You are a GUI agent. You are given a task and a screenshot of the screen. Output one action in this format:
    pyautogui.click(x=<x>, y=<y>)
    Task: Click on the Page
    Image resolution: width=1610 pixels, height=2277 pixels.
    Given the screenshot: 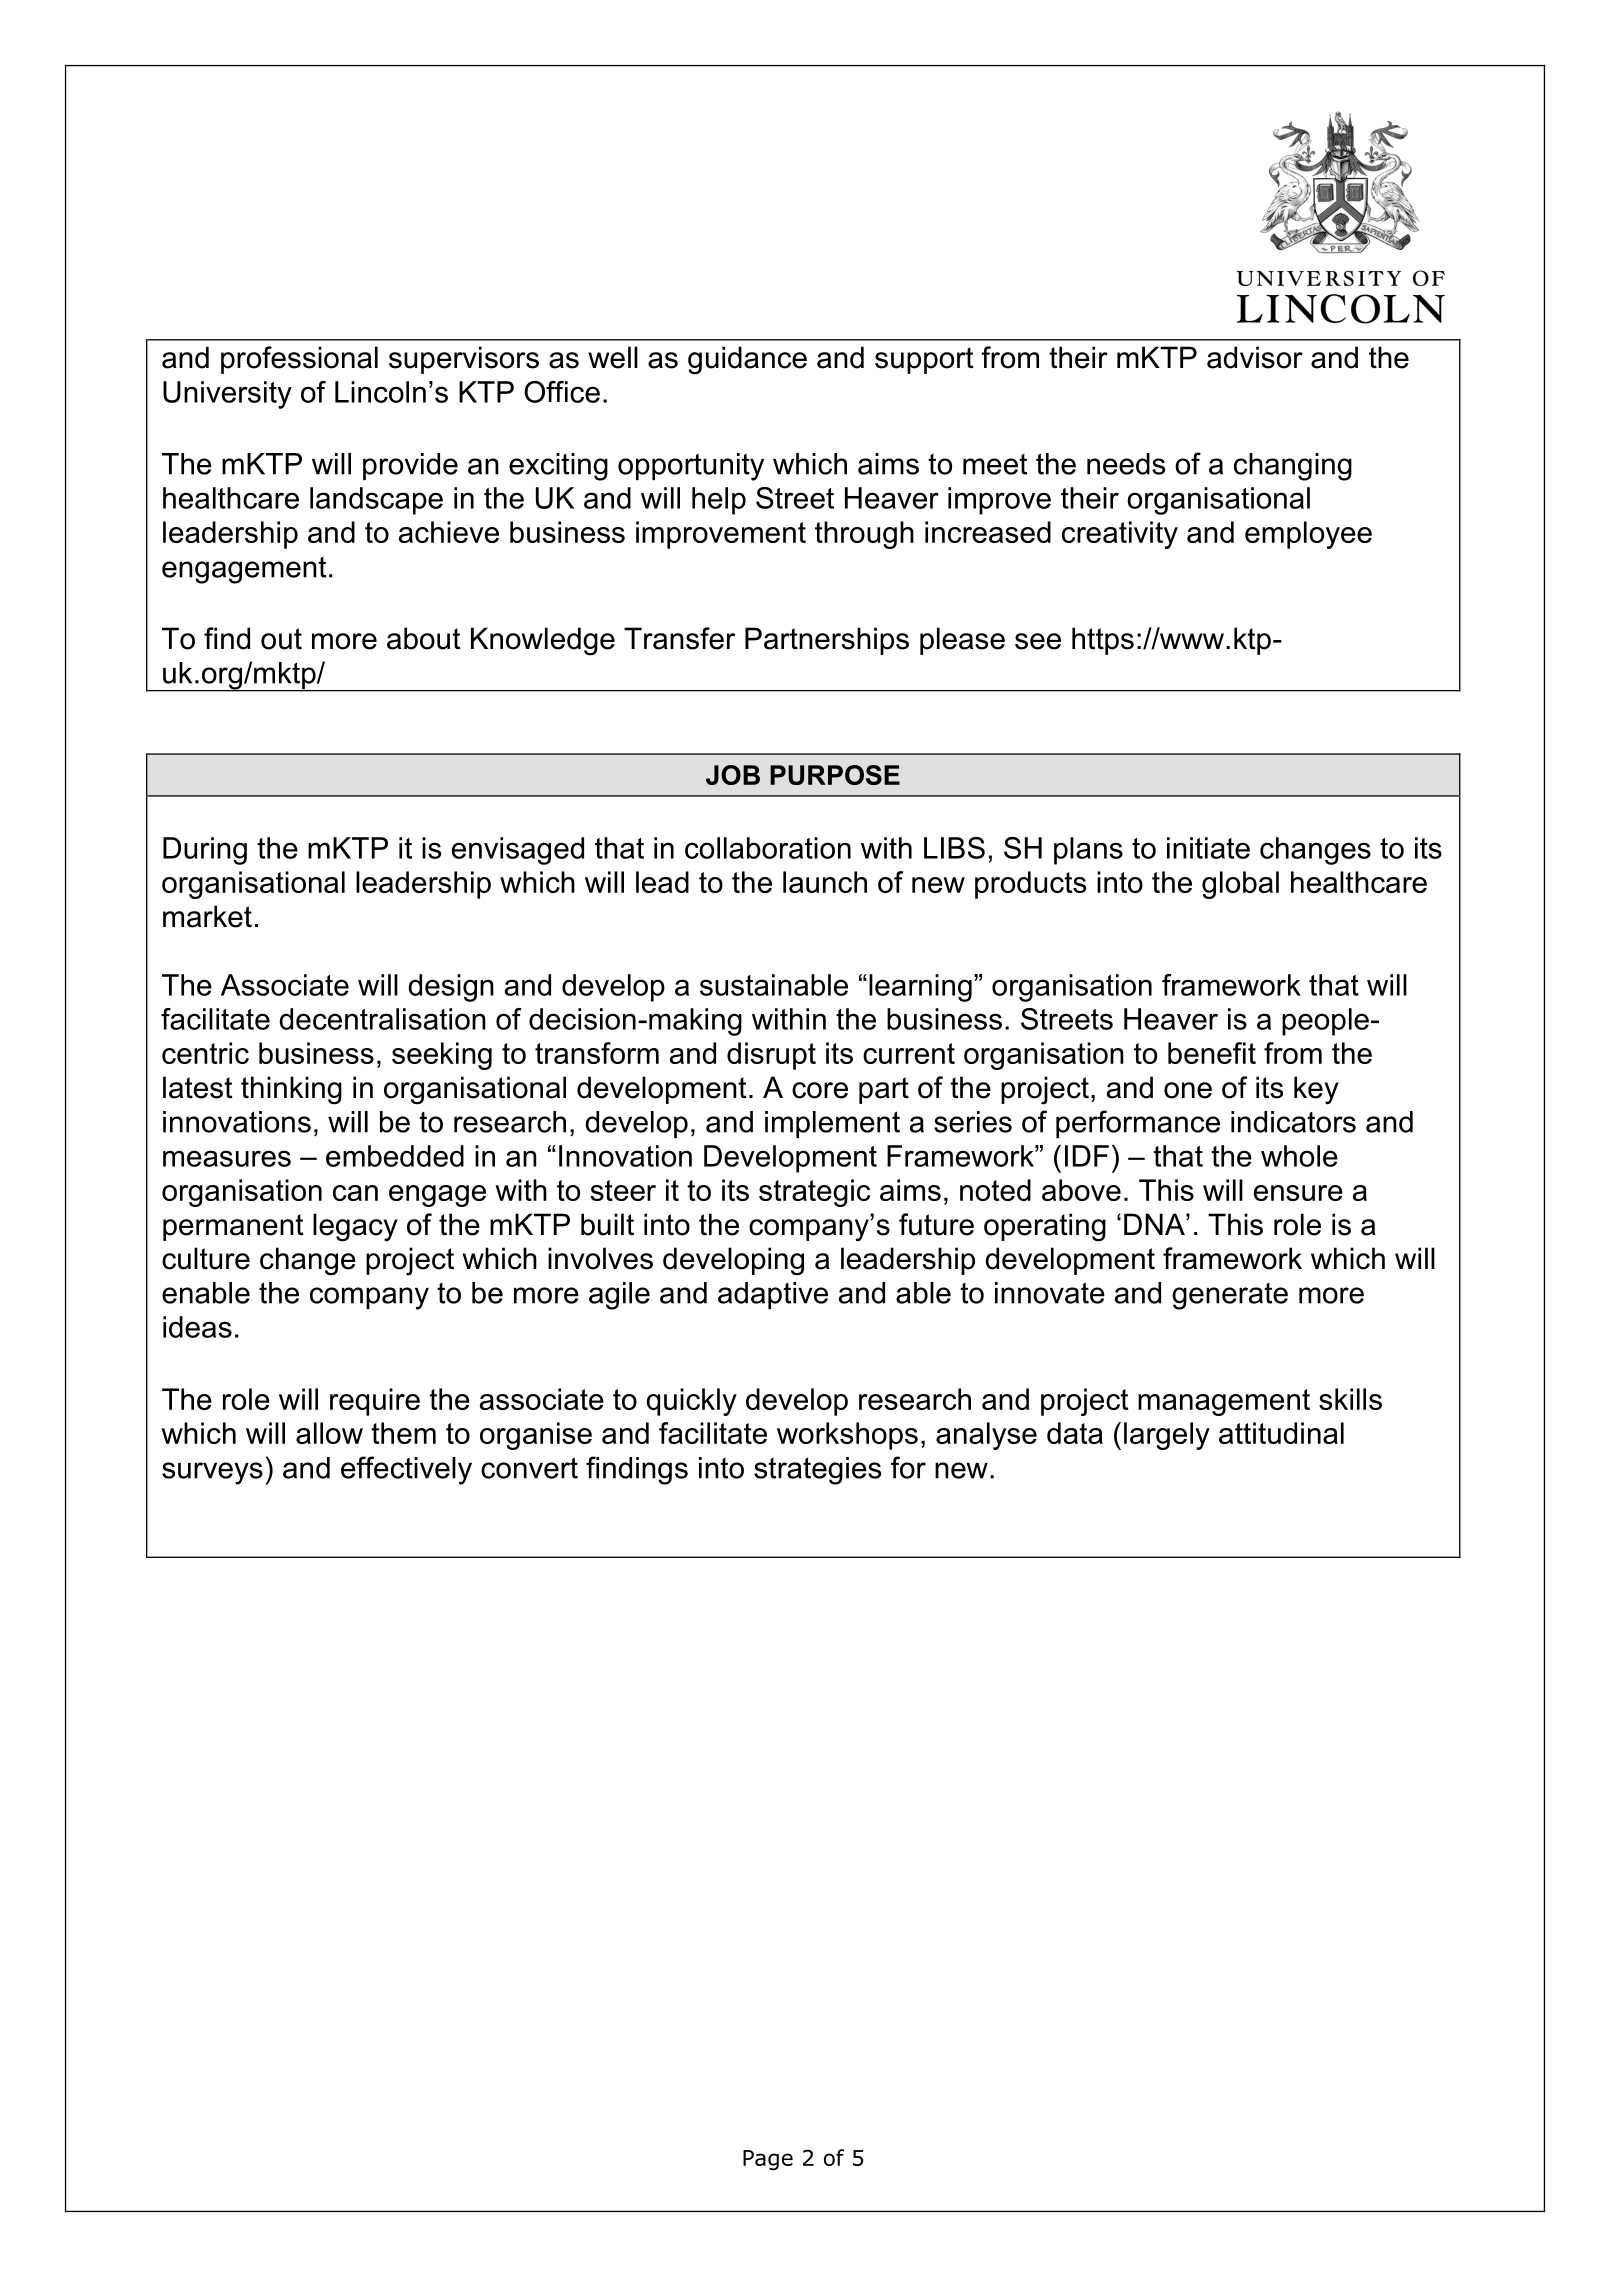 What is the action you would take?
    pyautogui.click(x=768, y=2160)
